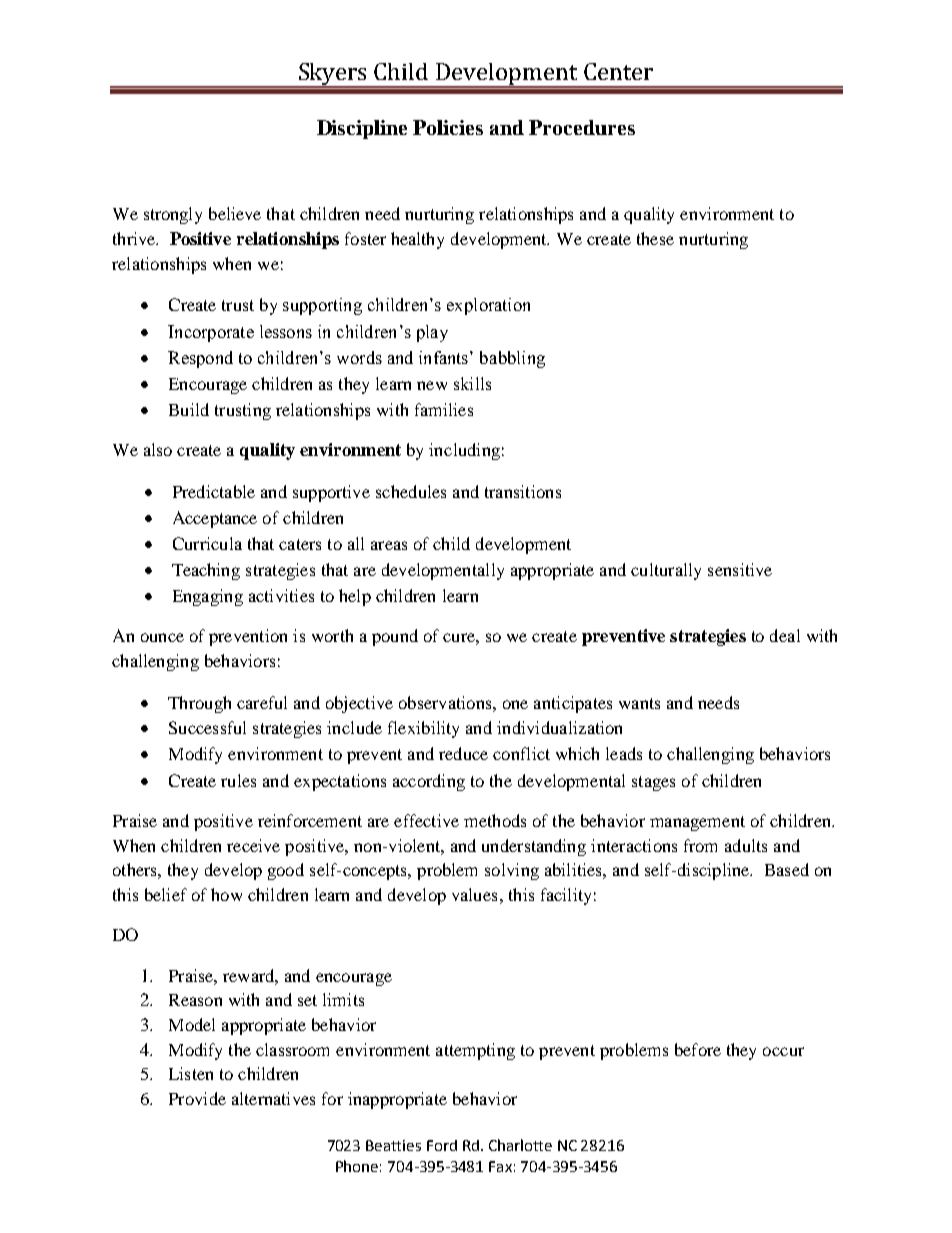 This document has width=952, height=1233. What do you see at coordinates (235, 213) in the document?
I see `believe` at bounding box center [235, 213].
